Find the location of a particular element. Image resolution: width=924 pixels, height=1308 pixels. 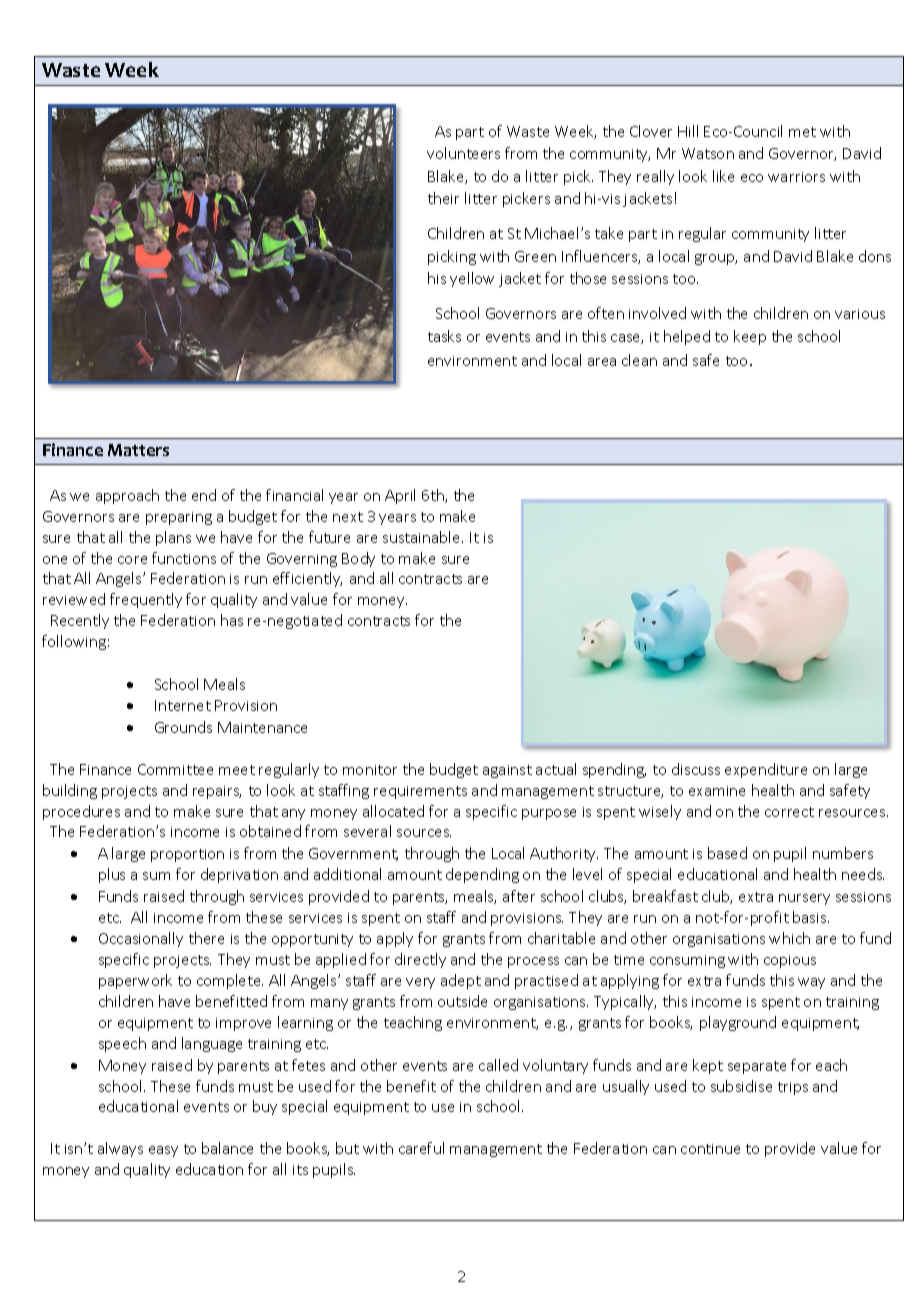

April is located at coordinates (400, 496).
